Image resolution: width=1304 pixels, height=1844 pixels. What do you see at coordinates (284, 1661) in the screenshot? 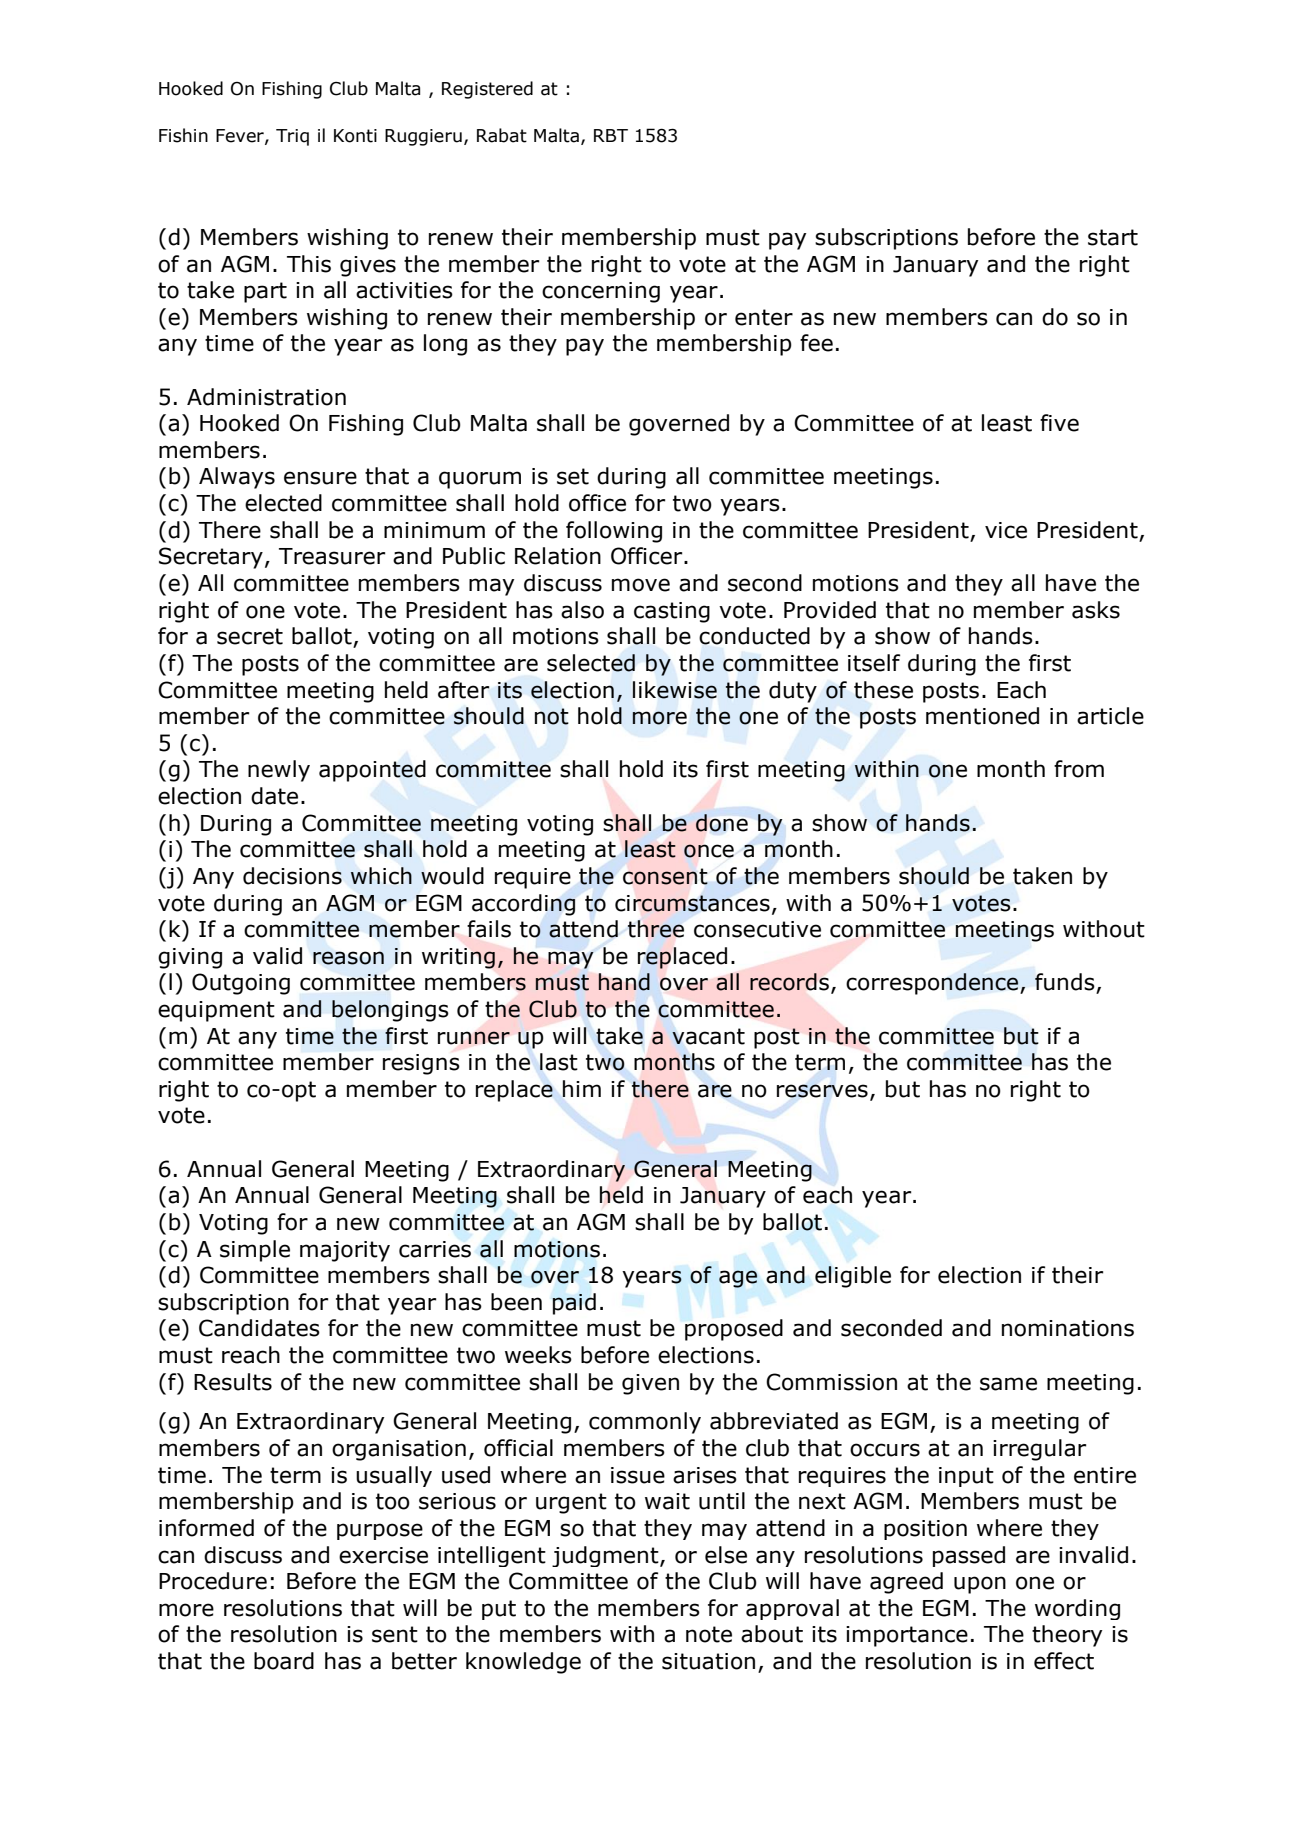
I see `board` at bounding box center [284, 1661].
